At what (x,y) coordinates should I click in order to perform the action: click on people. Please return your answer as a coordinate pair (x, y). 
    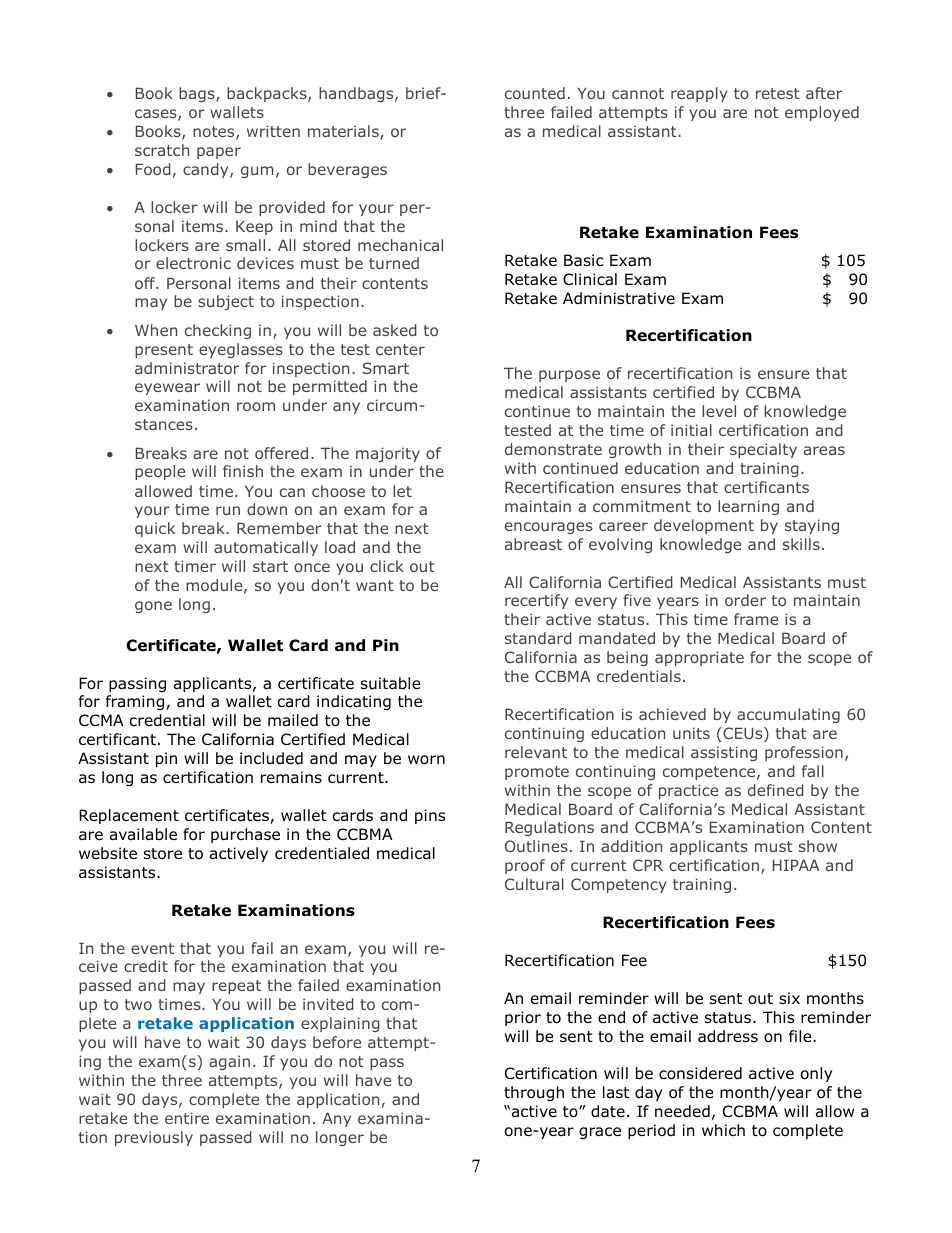
    Looking at the image, I should click on (160, 472).
